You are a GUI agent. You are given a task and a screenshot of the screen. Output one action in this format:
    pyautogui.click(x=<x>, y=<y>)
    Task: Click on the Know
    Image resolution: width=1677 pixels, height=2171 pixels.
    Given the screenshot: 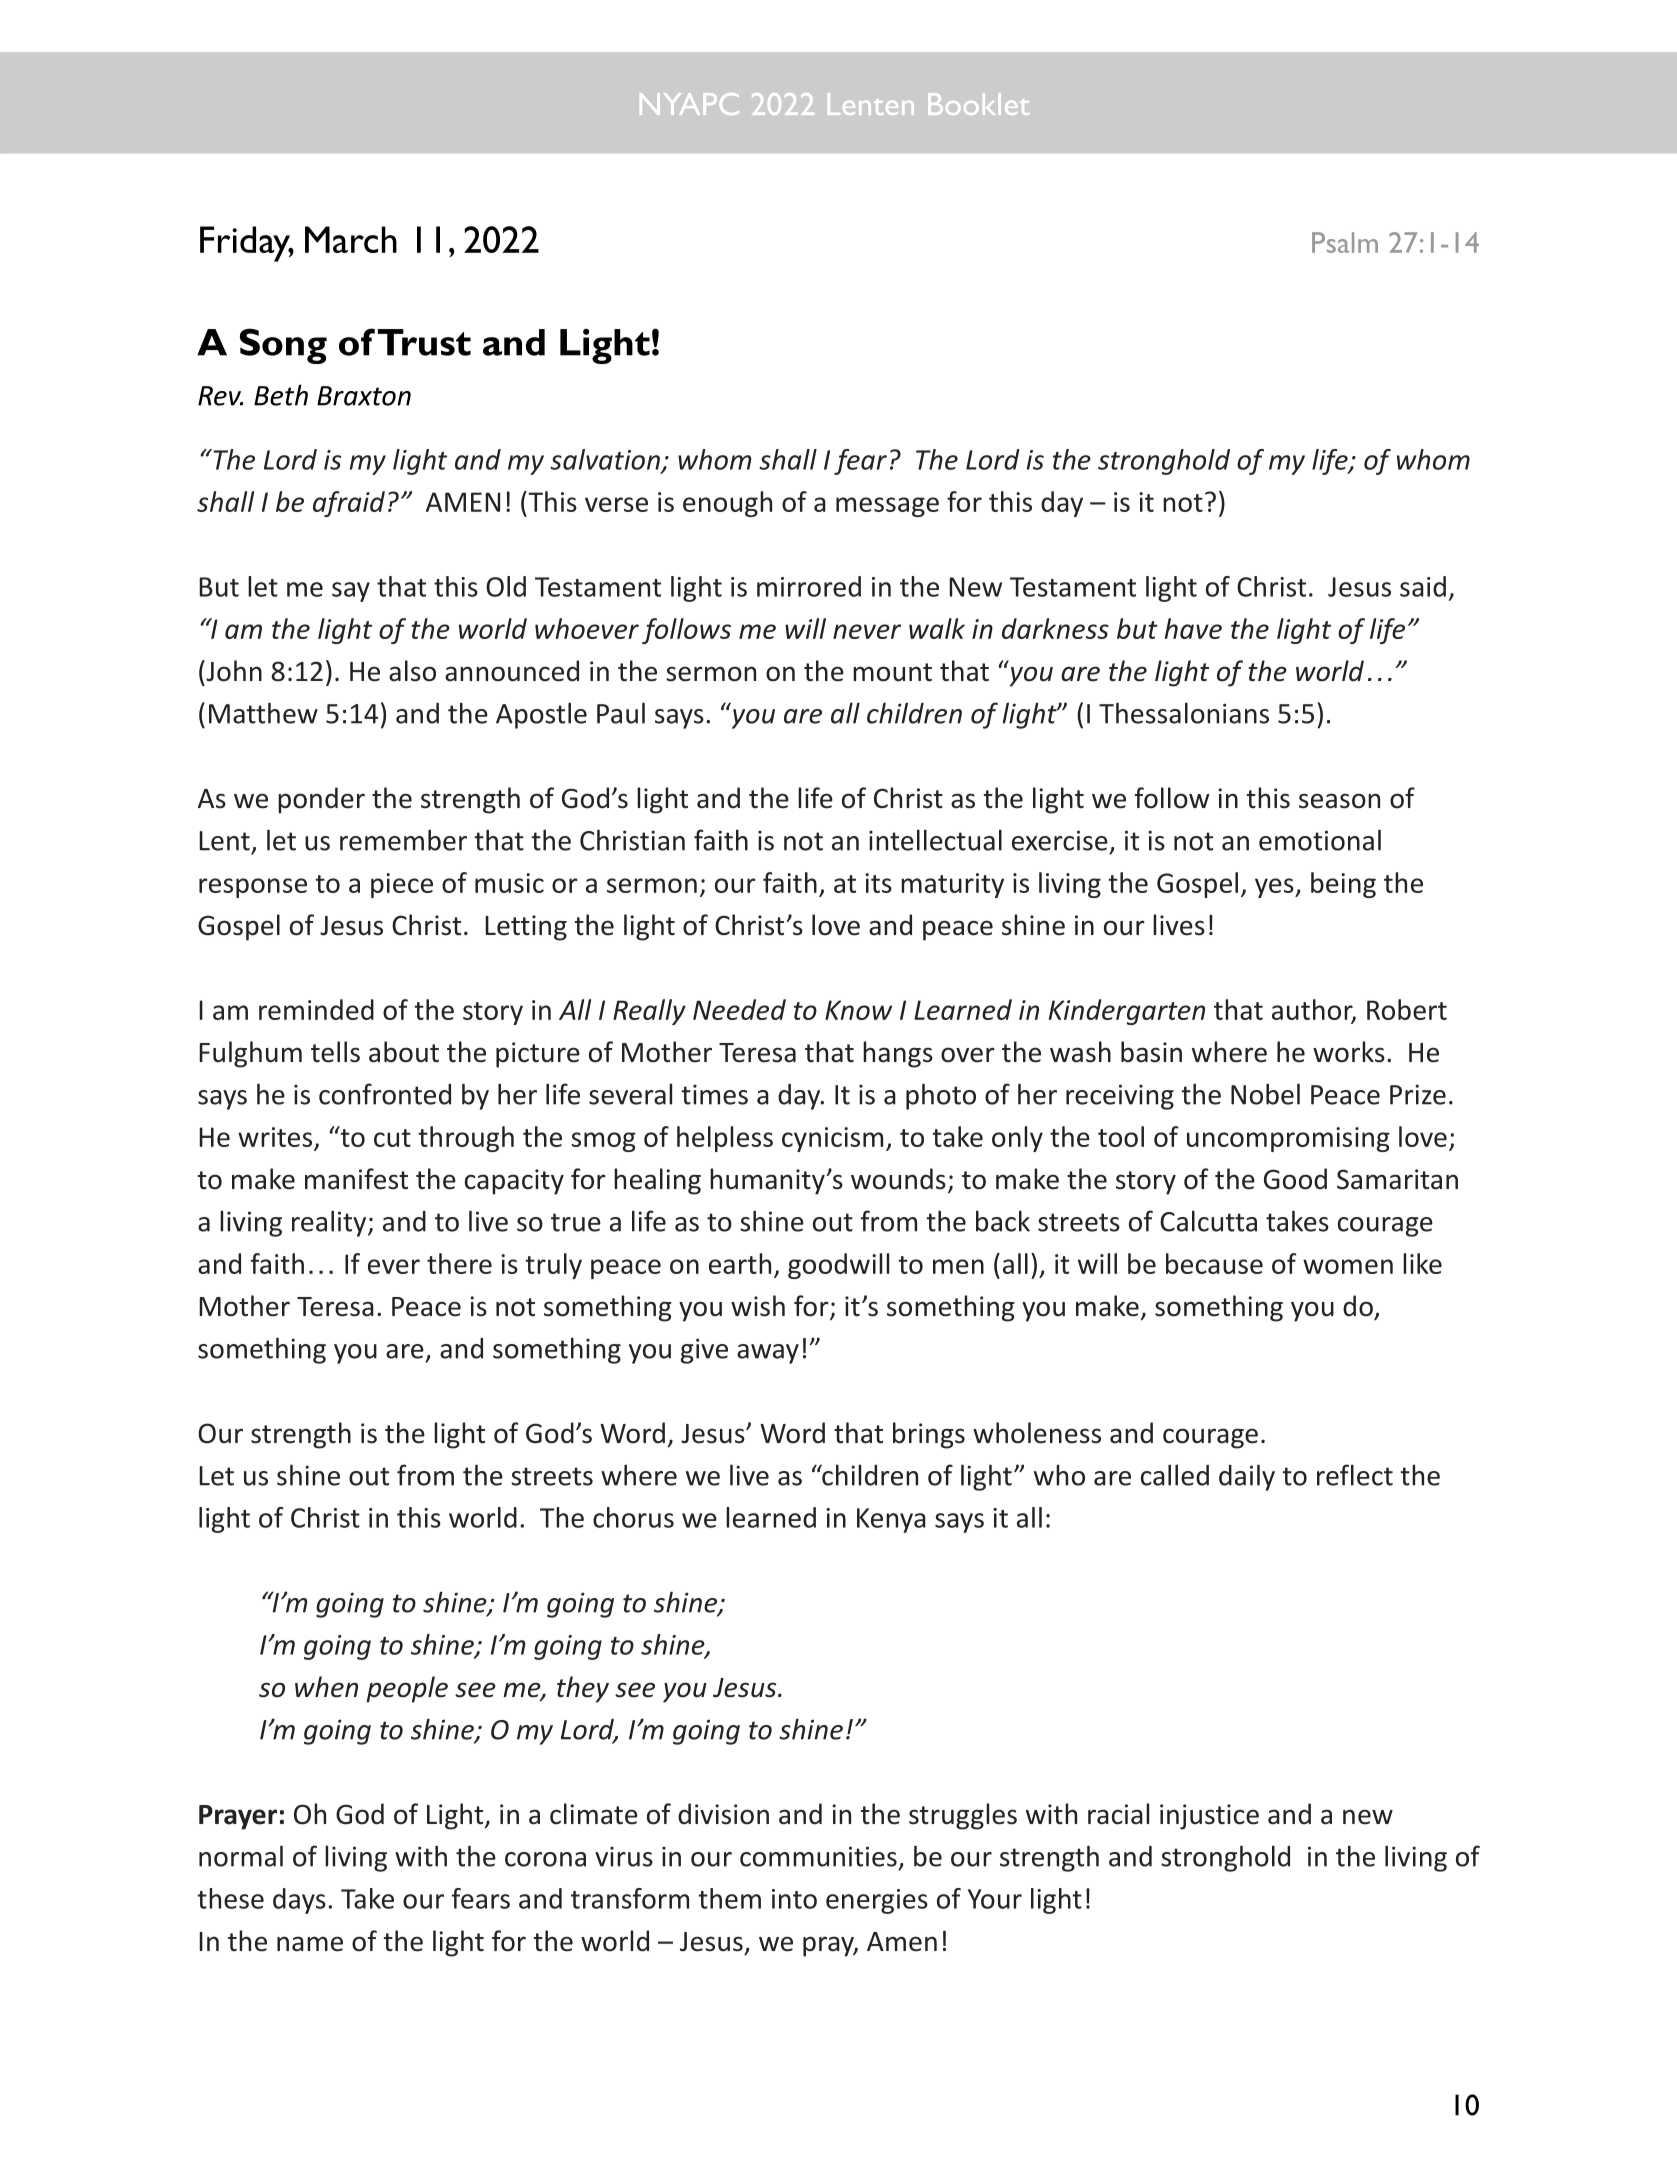 What is the action you would take?
    pyautogui.click(x=858, y=1010)
